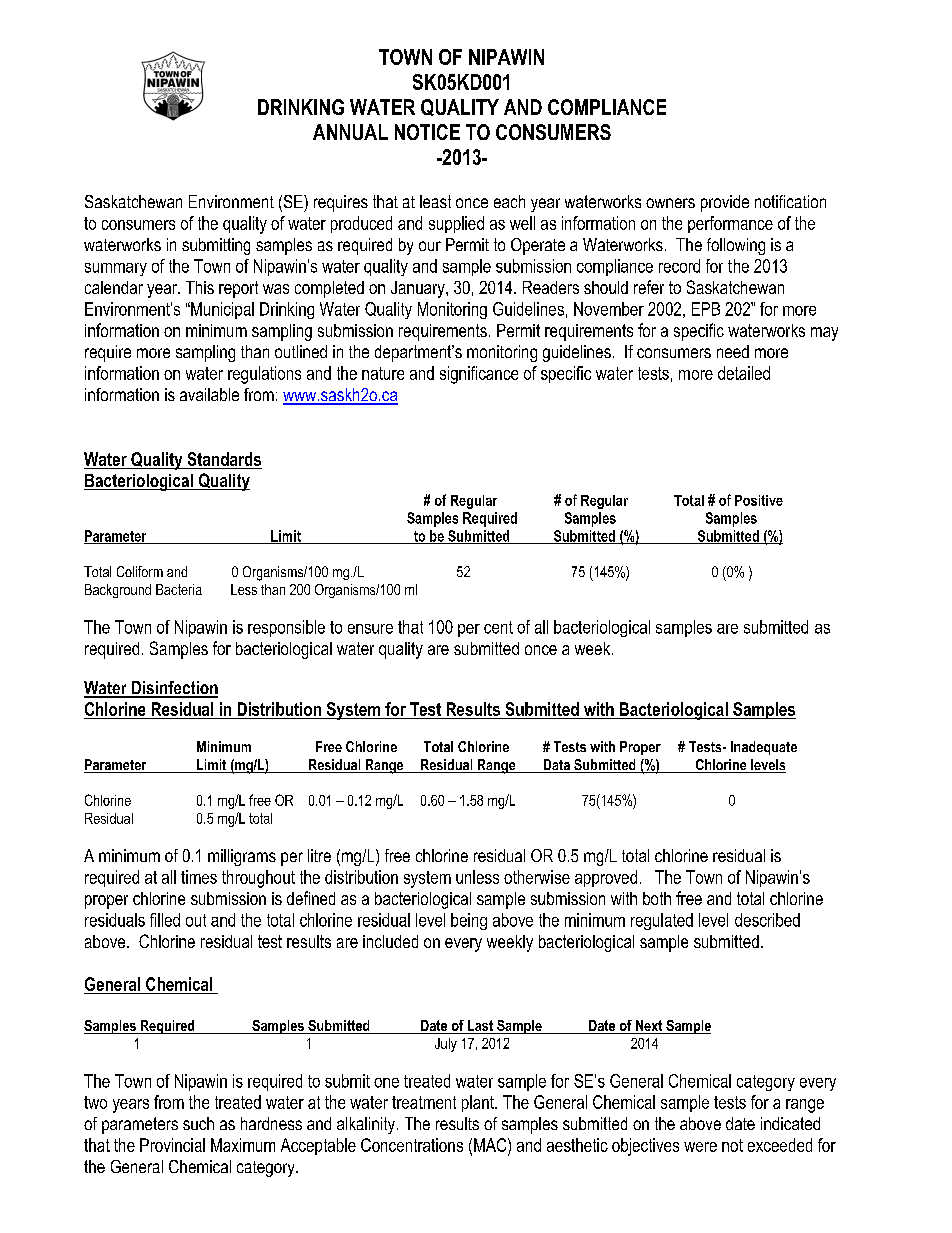 The height and width of the document is (1233, 952). Describe the element at coordinates (116, 269) in the document. I see `summary` at that location.
